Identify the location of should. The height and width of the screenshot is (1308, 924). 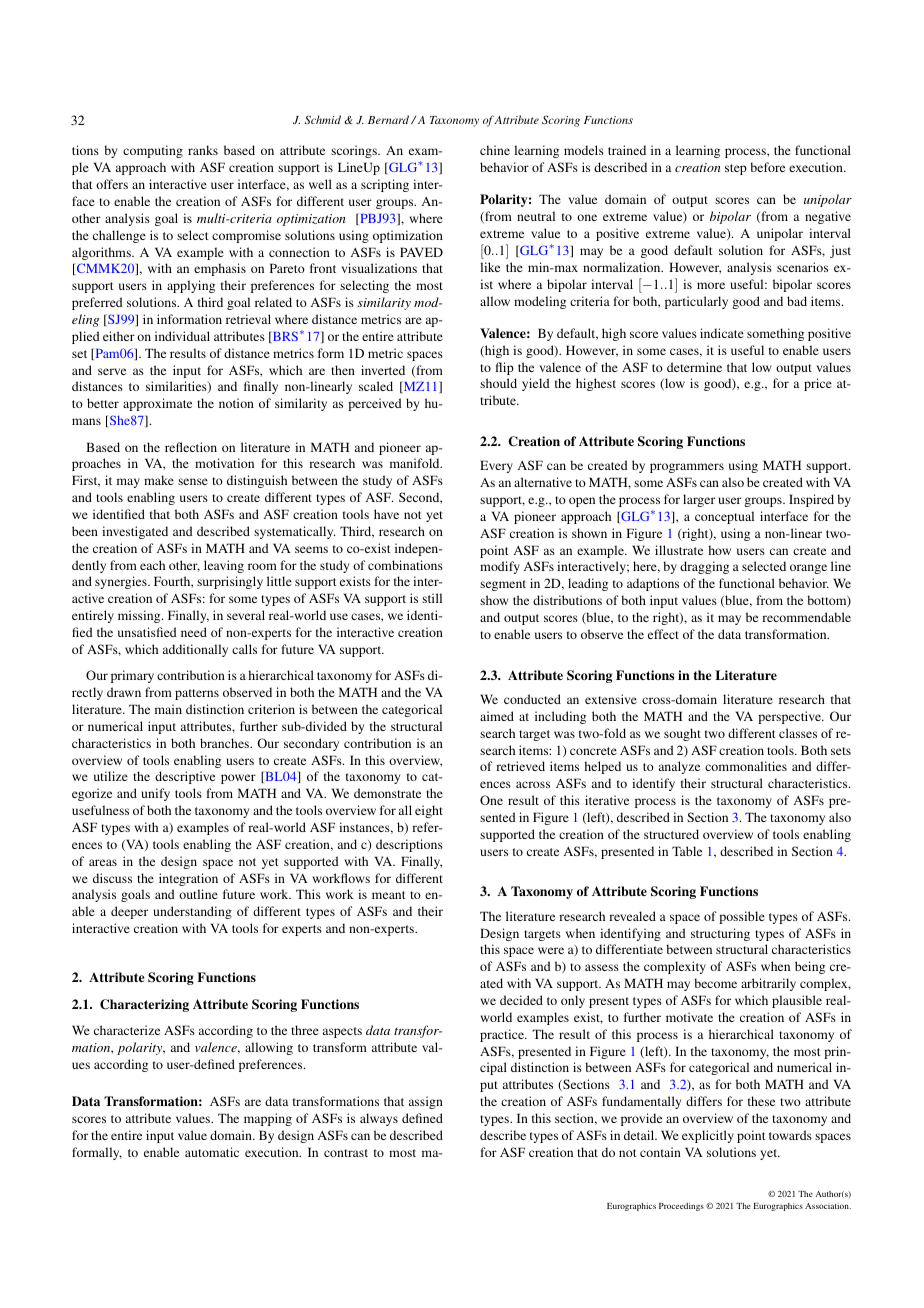
(498, 383).
